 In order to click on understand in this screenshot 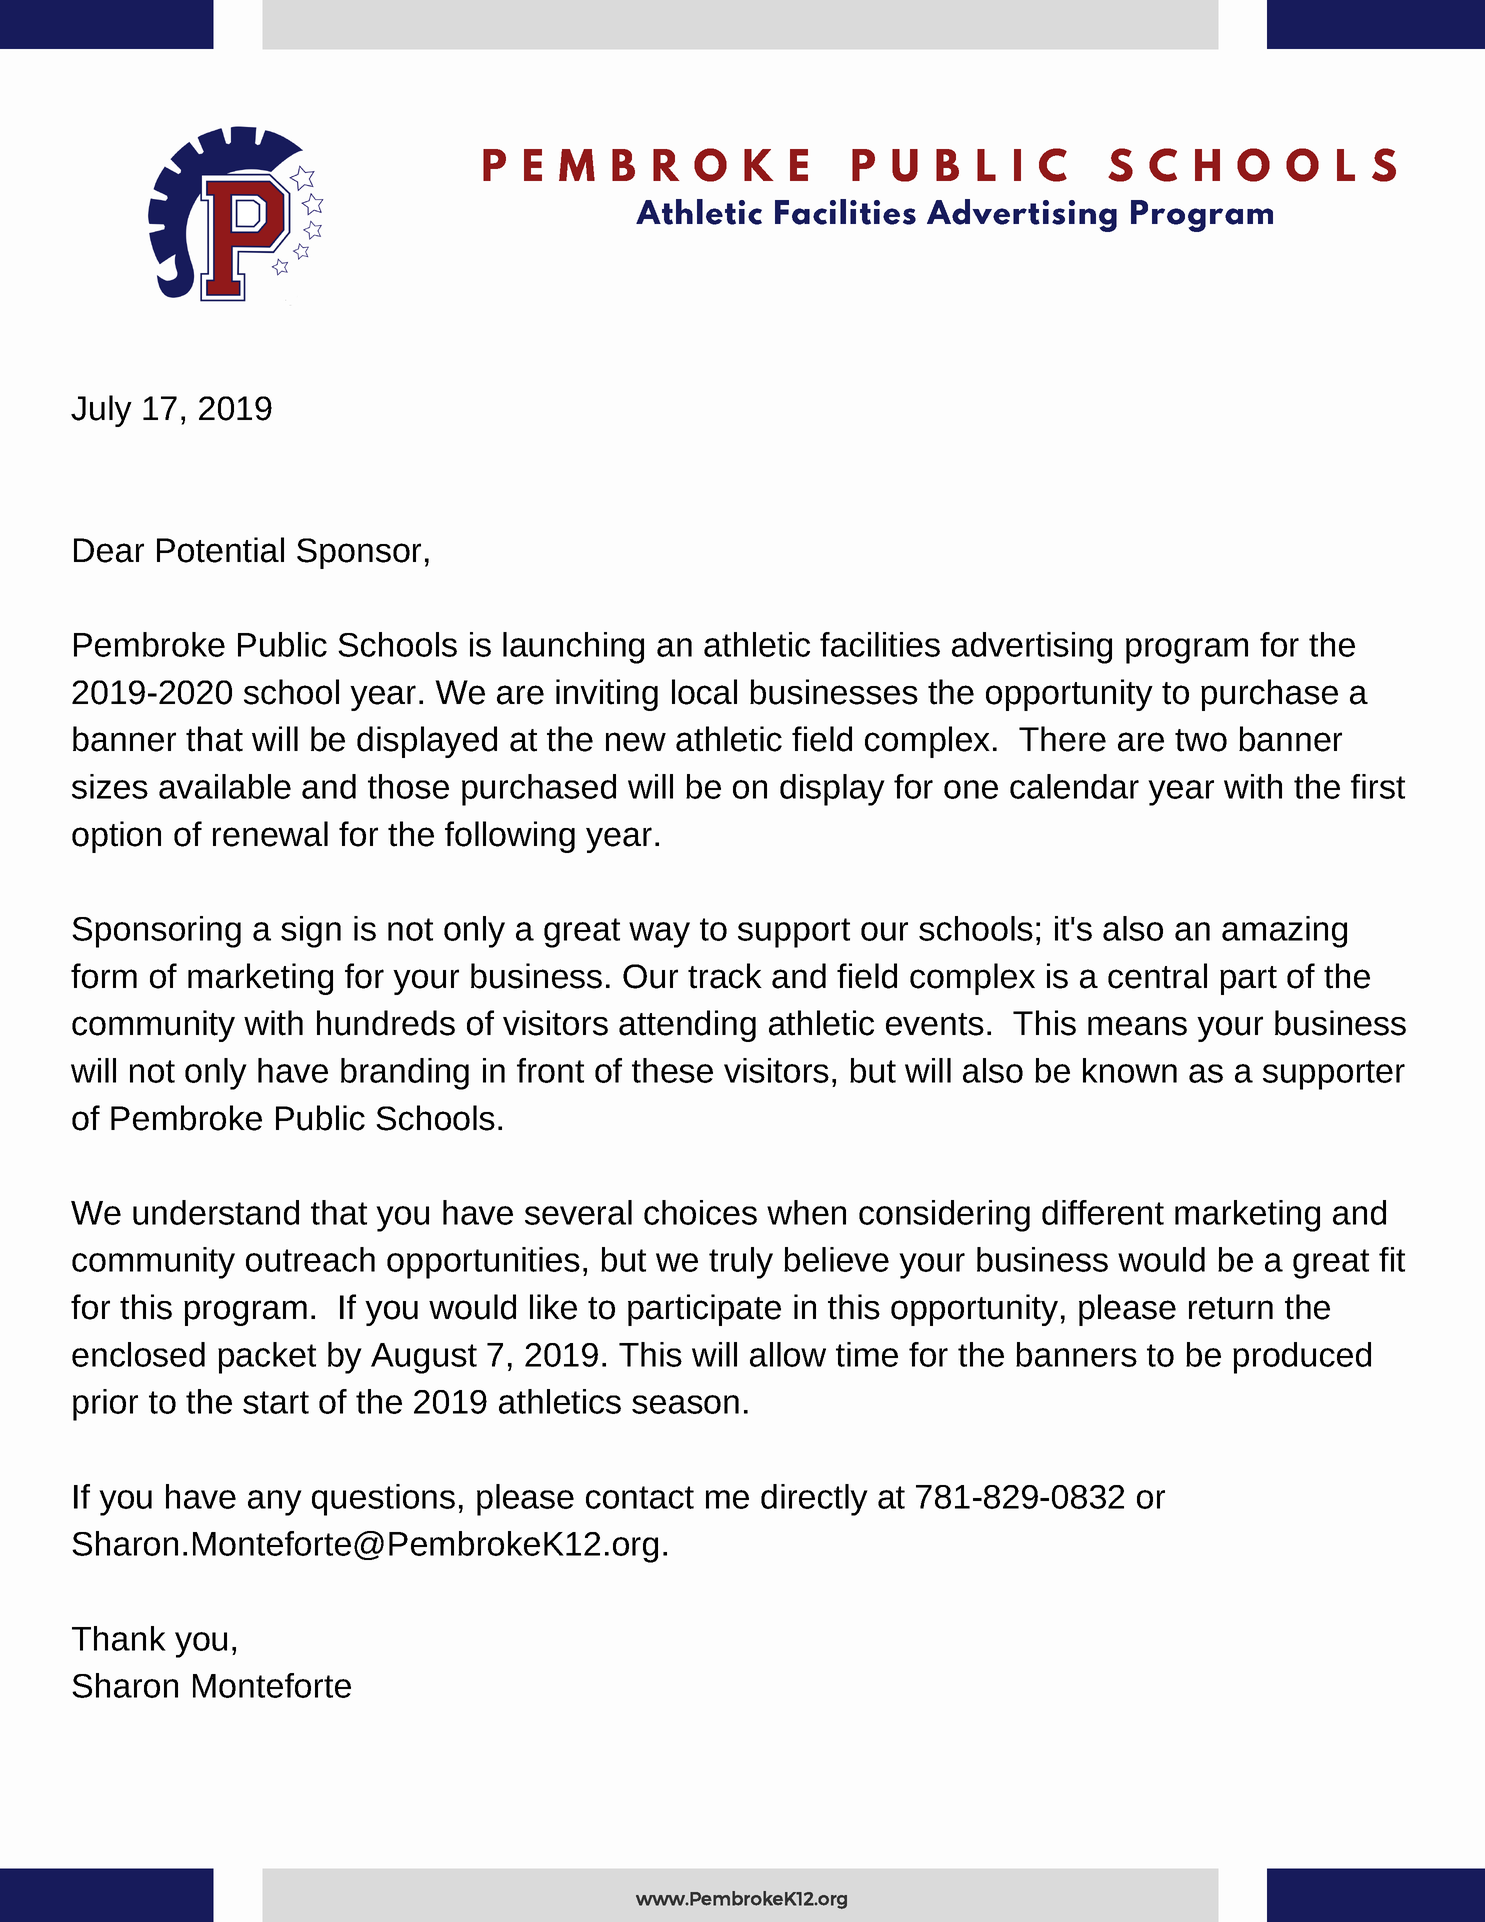, I will do `click(216, 1212)`.
